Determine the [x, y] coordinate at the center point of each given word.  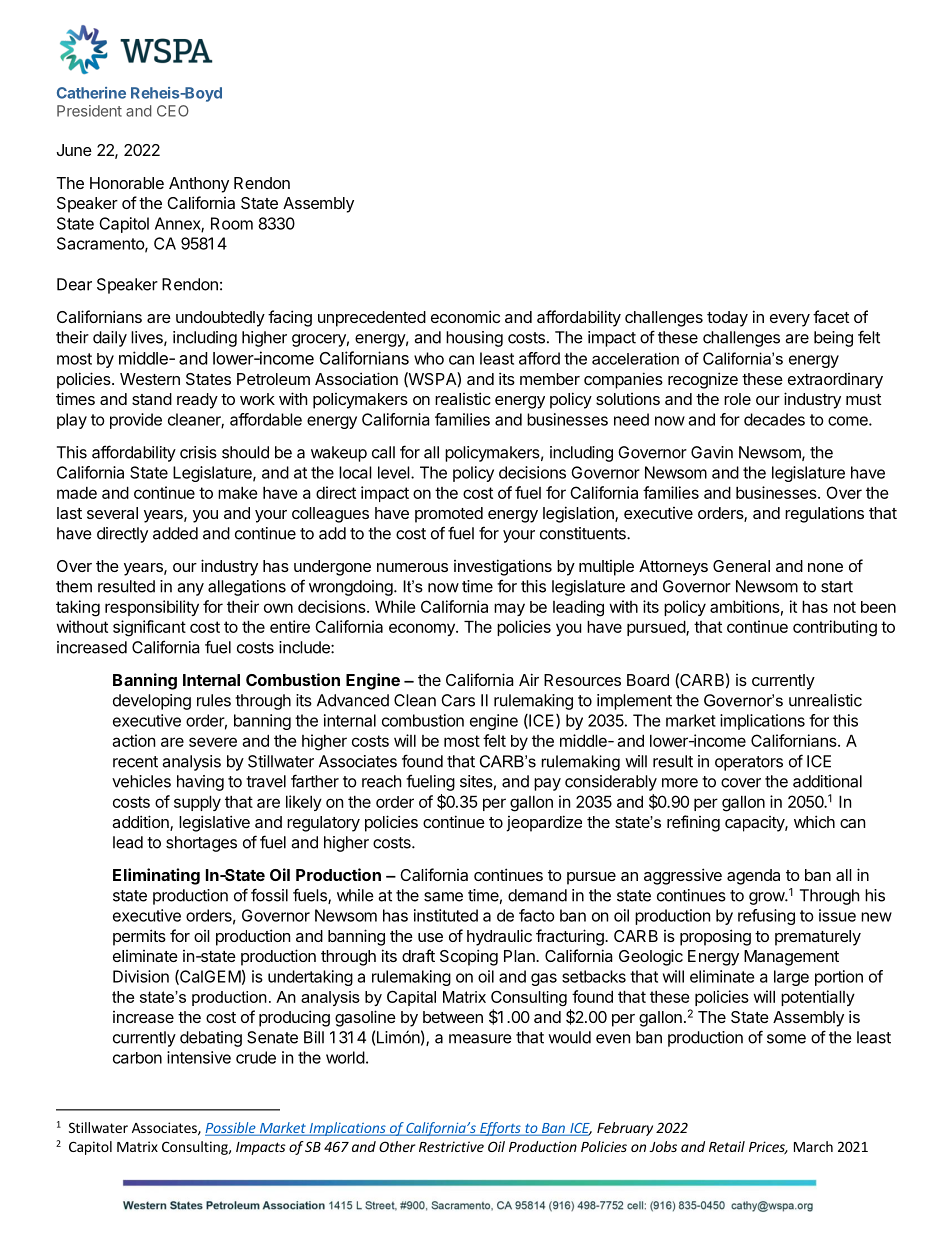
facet [831, 316]
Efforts [500, 1129]
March [813, 1146]
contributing [835, 628]
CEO [173, 111]
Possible [231, 1129]
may [509, 609]
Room [232, 223]
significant [149, 628]
